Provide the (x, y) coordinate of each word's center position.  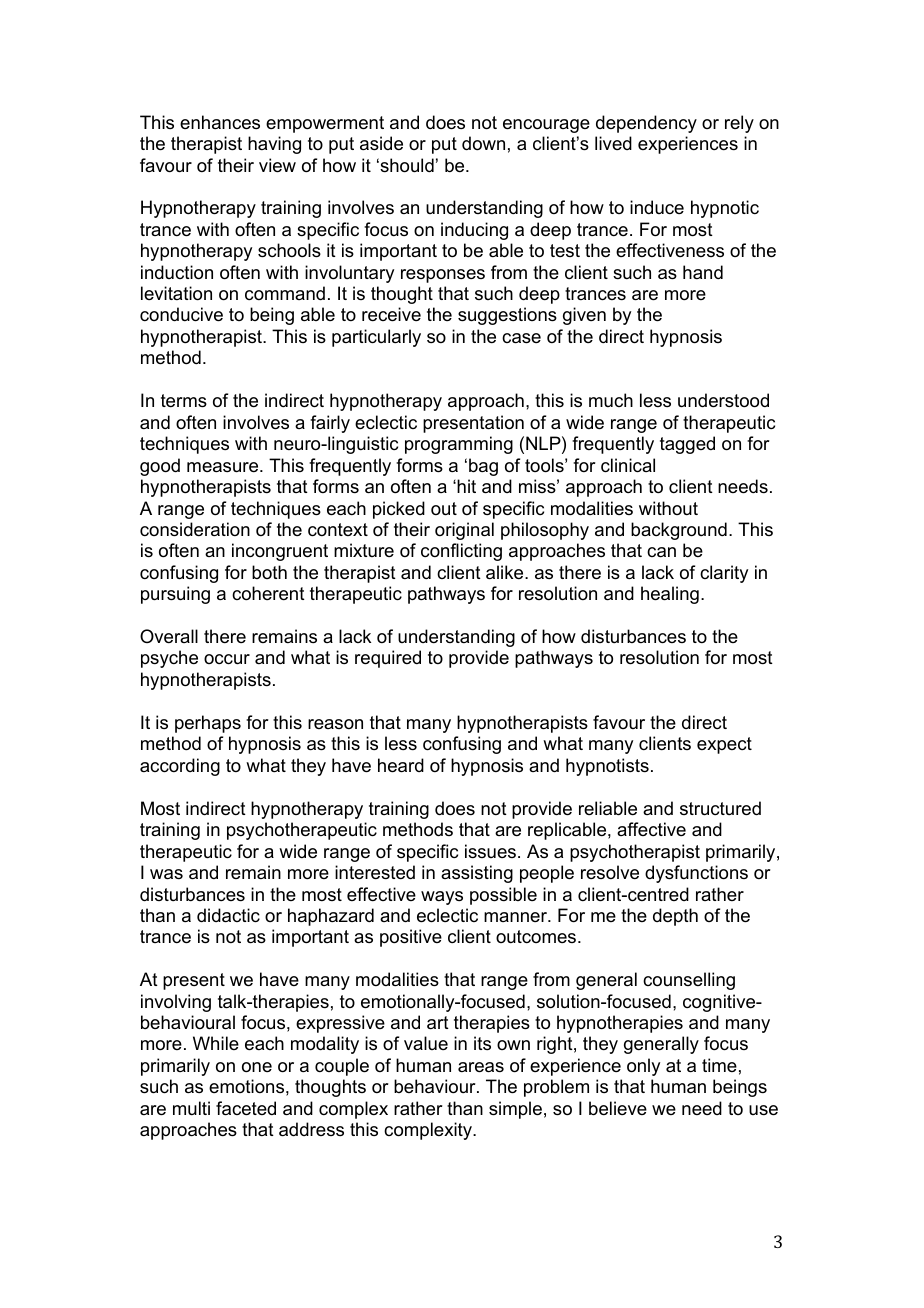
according (180, 767)
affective (651, 829)
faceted (246, 1108)
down (483, 143)
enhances (220, 122)
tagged (687, 445)
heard (401, 765)
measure (224, 467)
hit (465, 486)
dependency (646, 124)
